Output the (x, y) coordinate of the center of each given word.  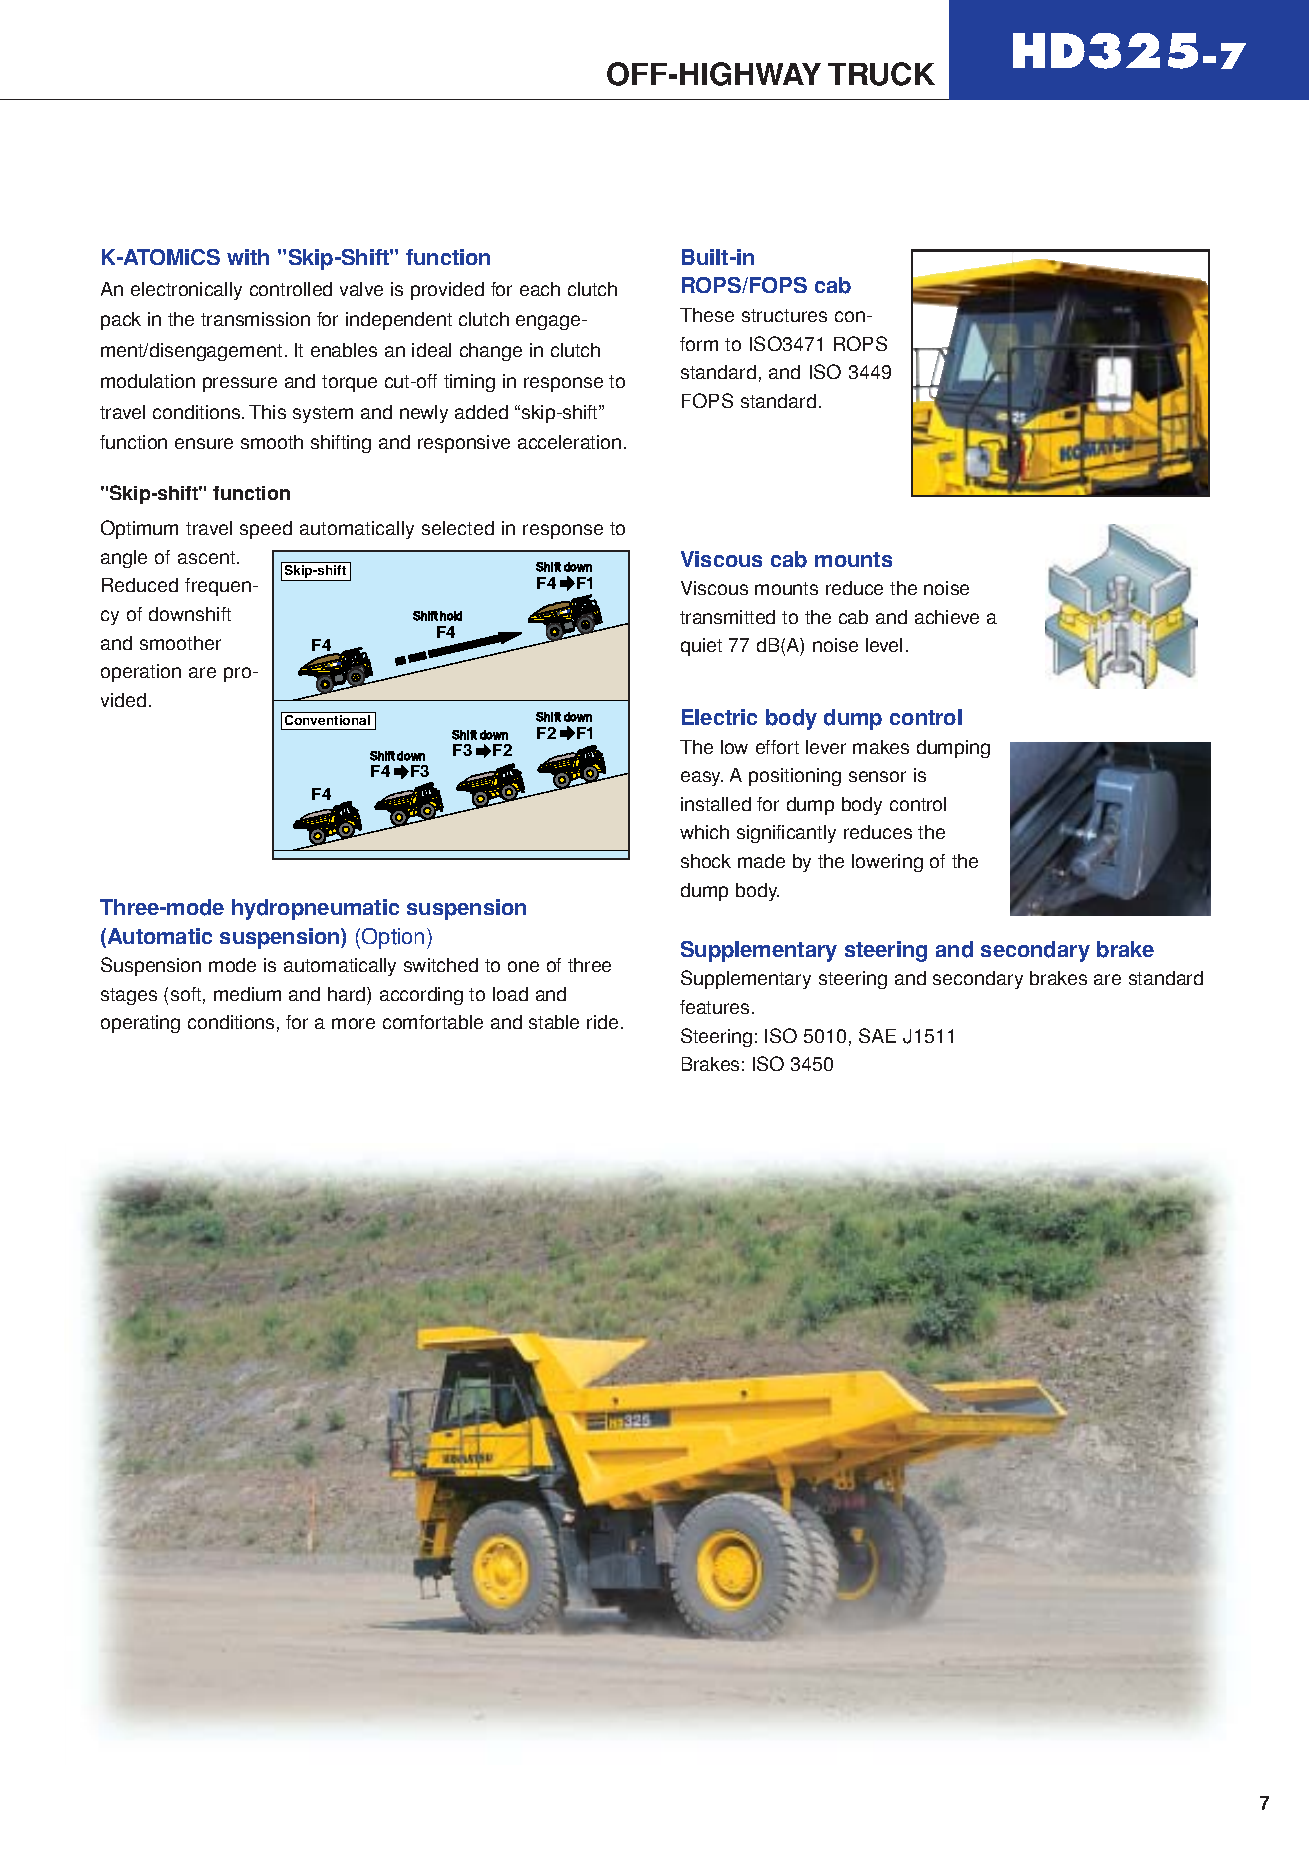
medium (247, 994)
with (248, 257)
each (540, 289)
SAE (877, 1035)
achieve (947, 617)
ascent (208, 557)
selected (458, 528)
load (510, 994)
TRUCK (881, 74)
